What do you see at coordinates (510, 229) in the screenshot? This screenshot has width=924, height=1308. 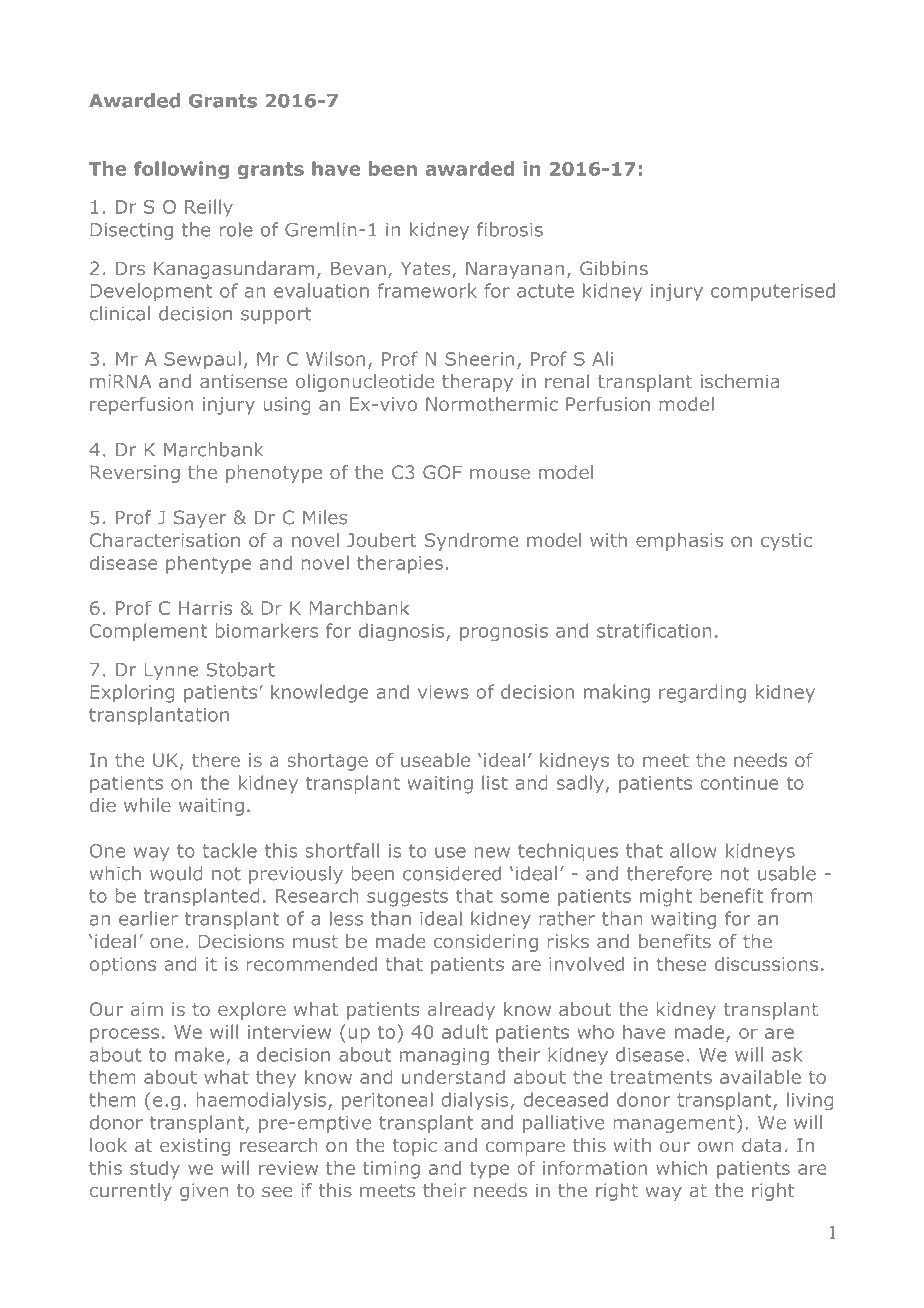 I see `fibrosis` at bounding box center [510, 229].
